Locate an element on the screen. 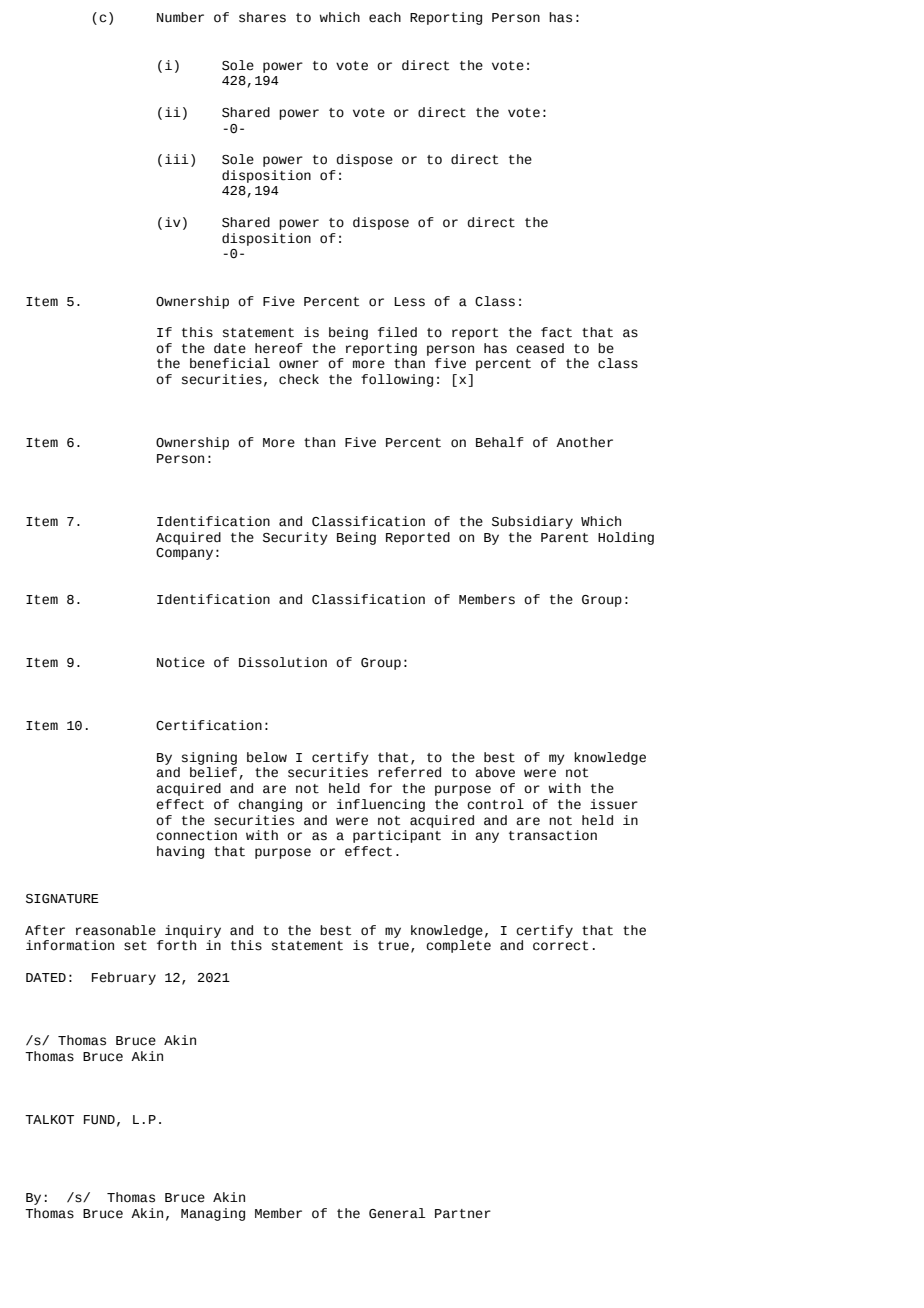 The width and height of the screenshot is (924, 1308). FUND is located at coordinates (99, 1120).
